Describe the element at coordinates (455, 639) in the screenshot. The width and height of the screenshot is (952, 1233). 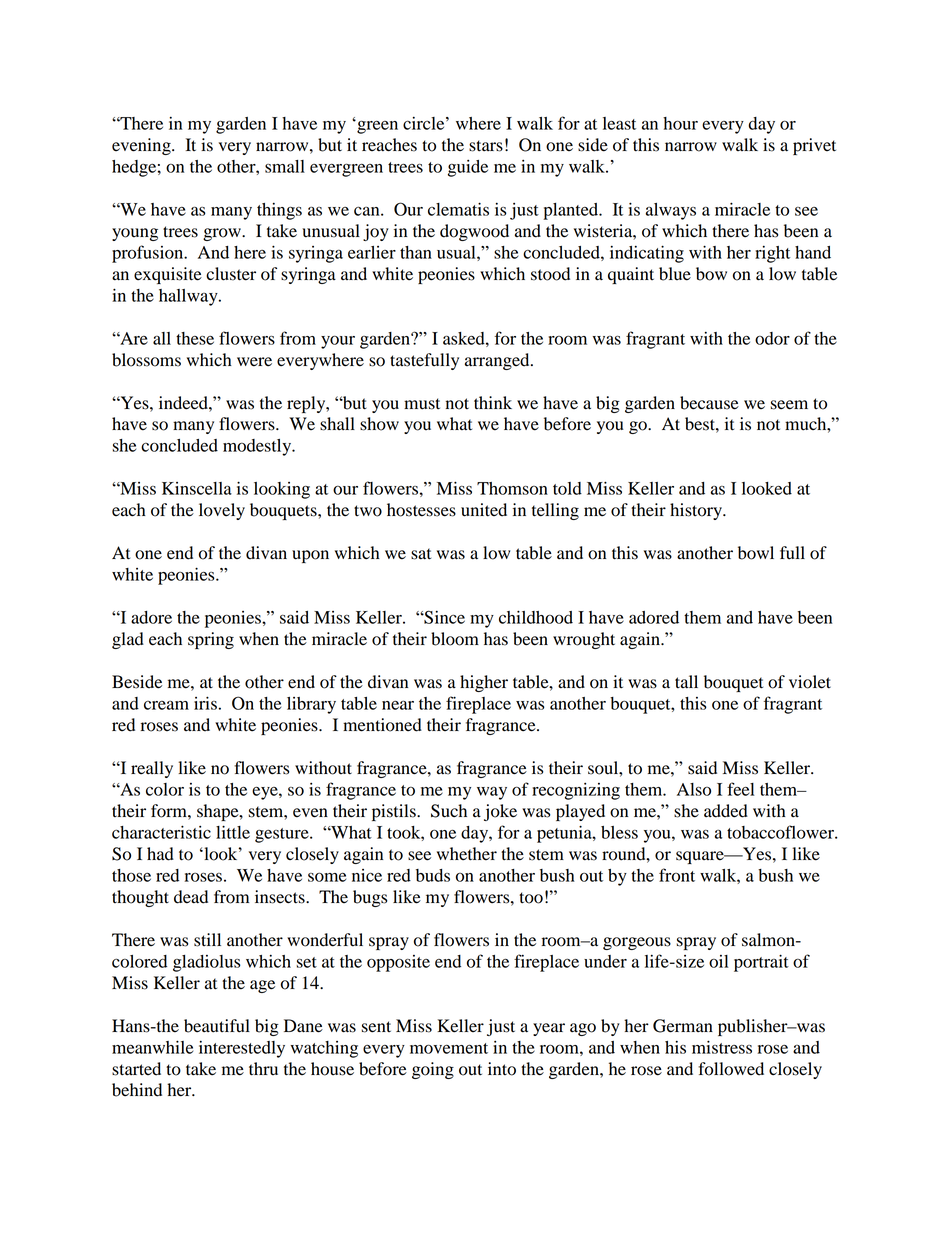
I see `bloom` at that location.
